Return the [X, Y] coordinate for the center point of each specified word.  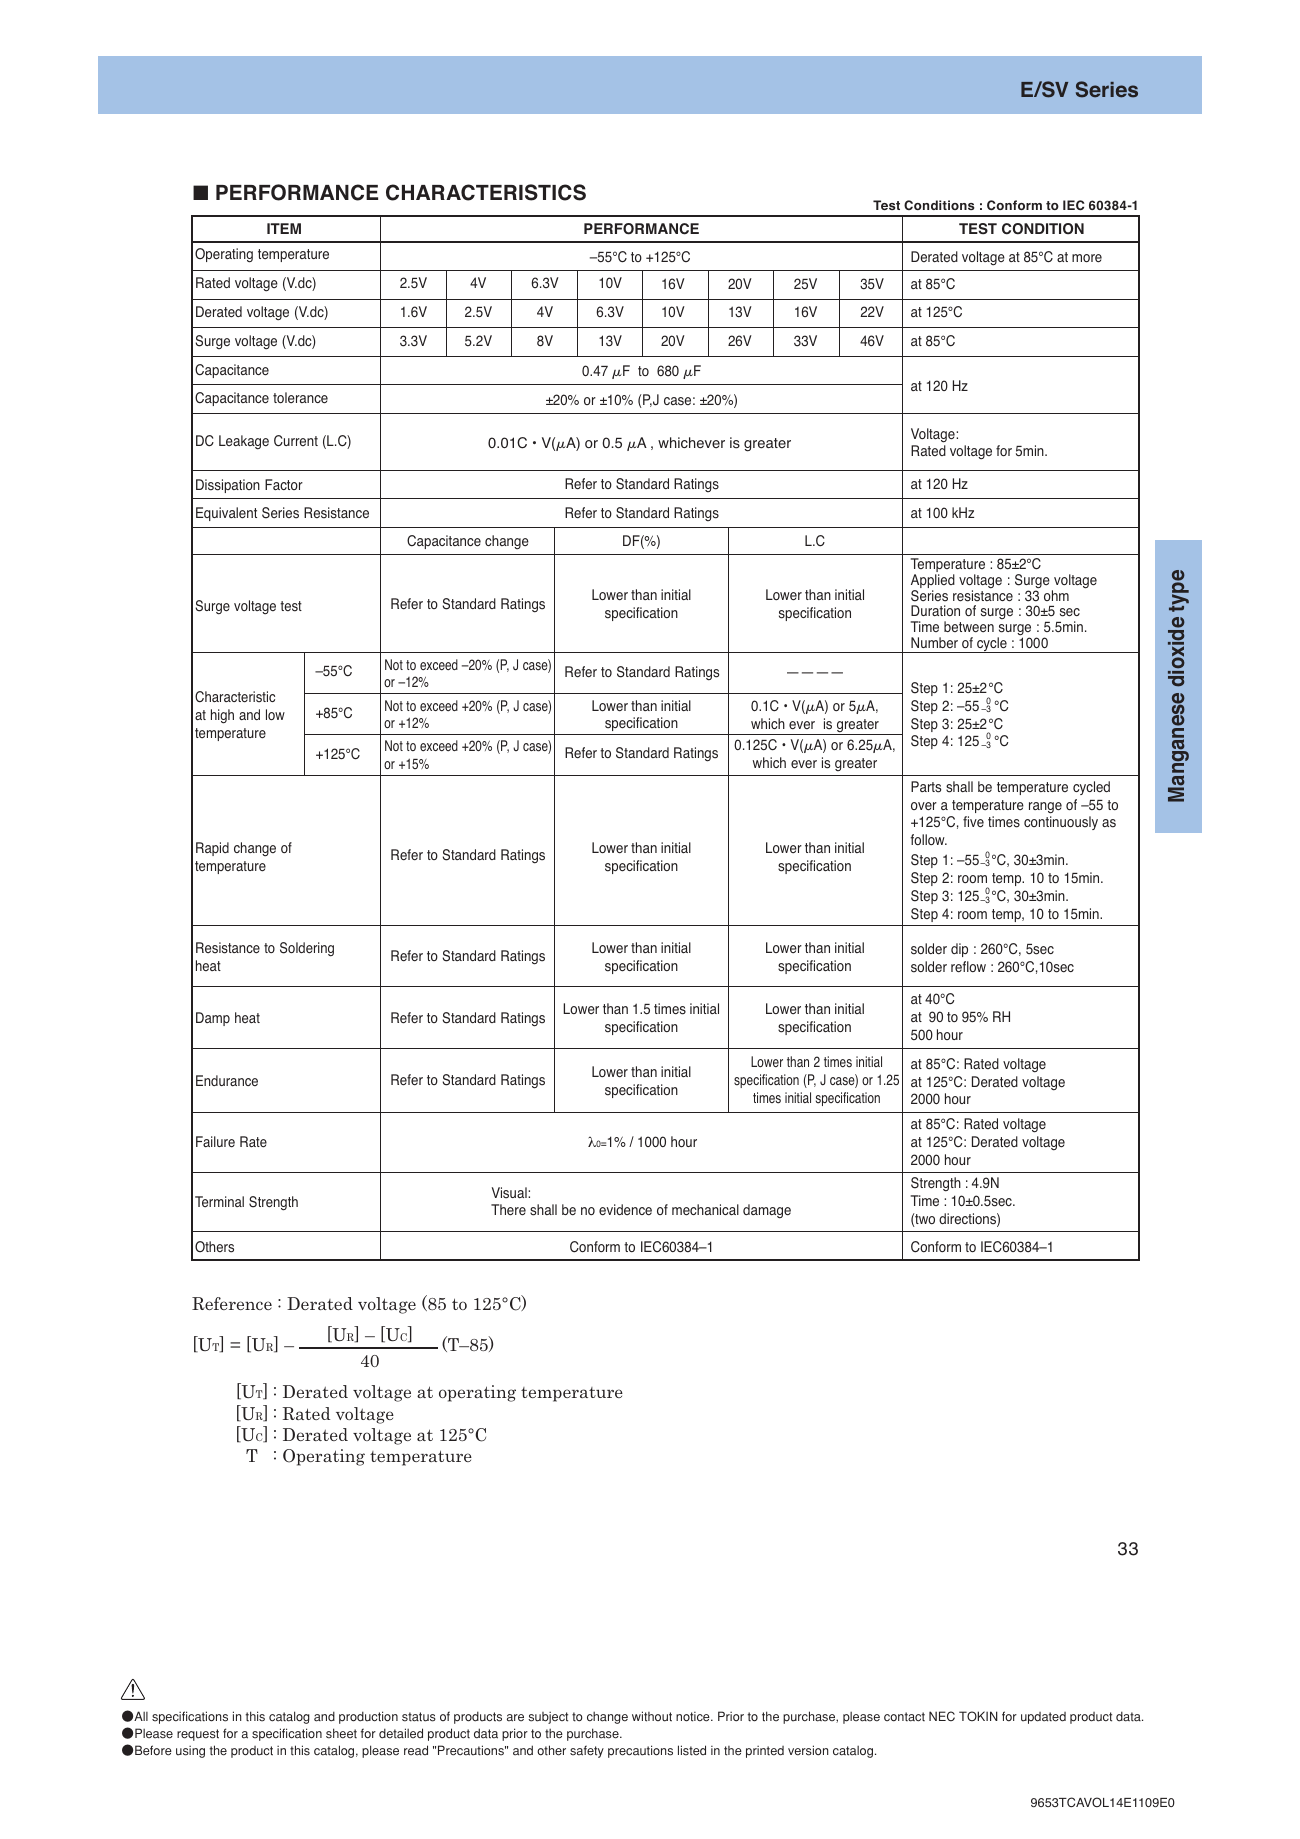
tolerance [300, 398]
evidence [625, 1210]
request [198, 1735]
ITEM [284, 228]
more [1087, 258]
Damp [213, 1019]
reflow [968, 967]
